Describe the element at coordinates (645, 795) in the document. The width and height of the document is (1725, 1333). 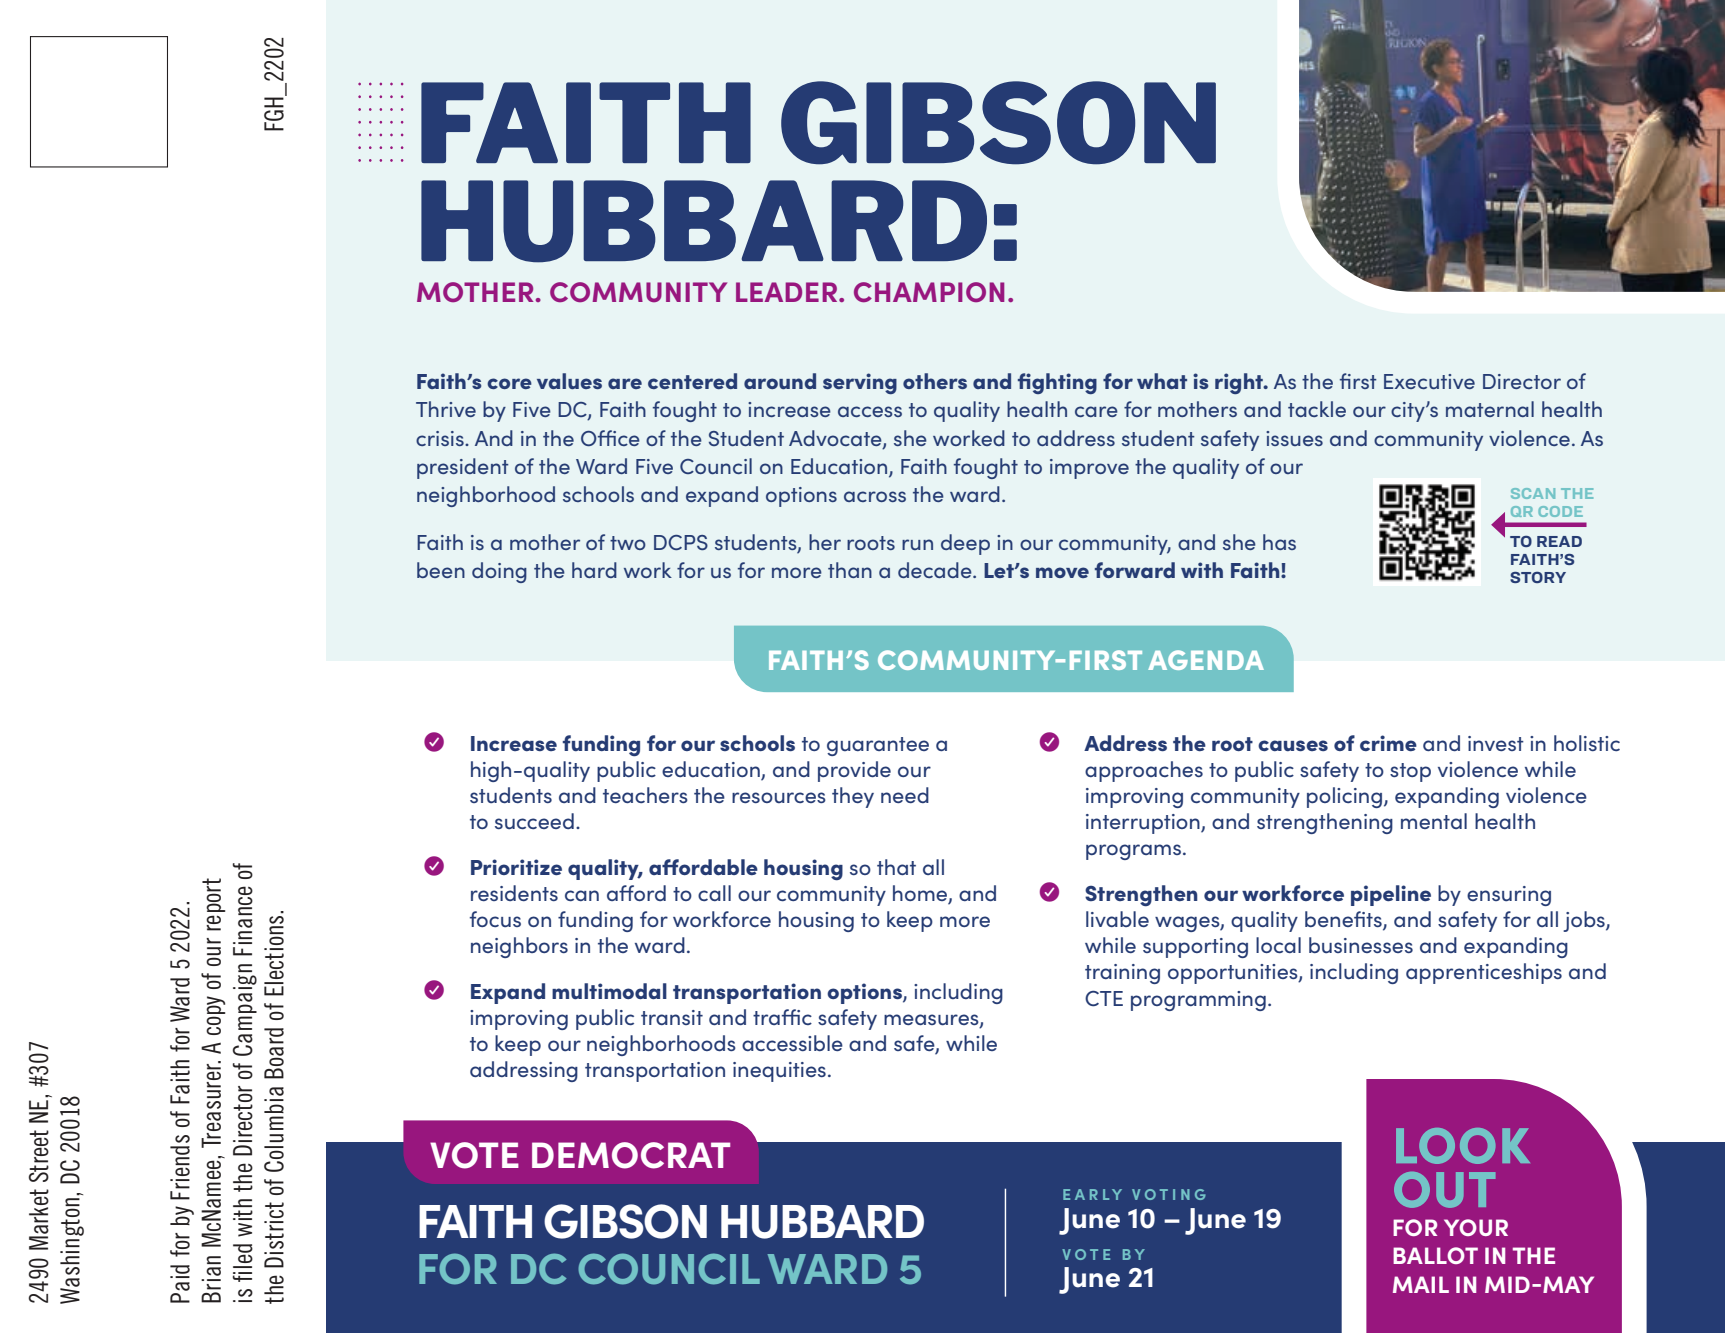
I see `teachers` at that location.
